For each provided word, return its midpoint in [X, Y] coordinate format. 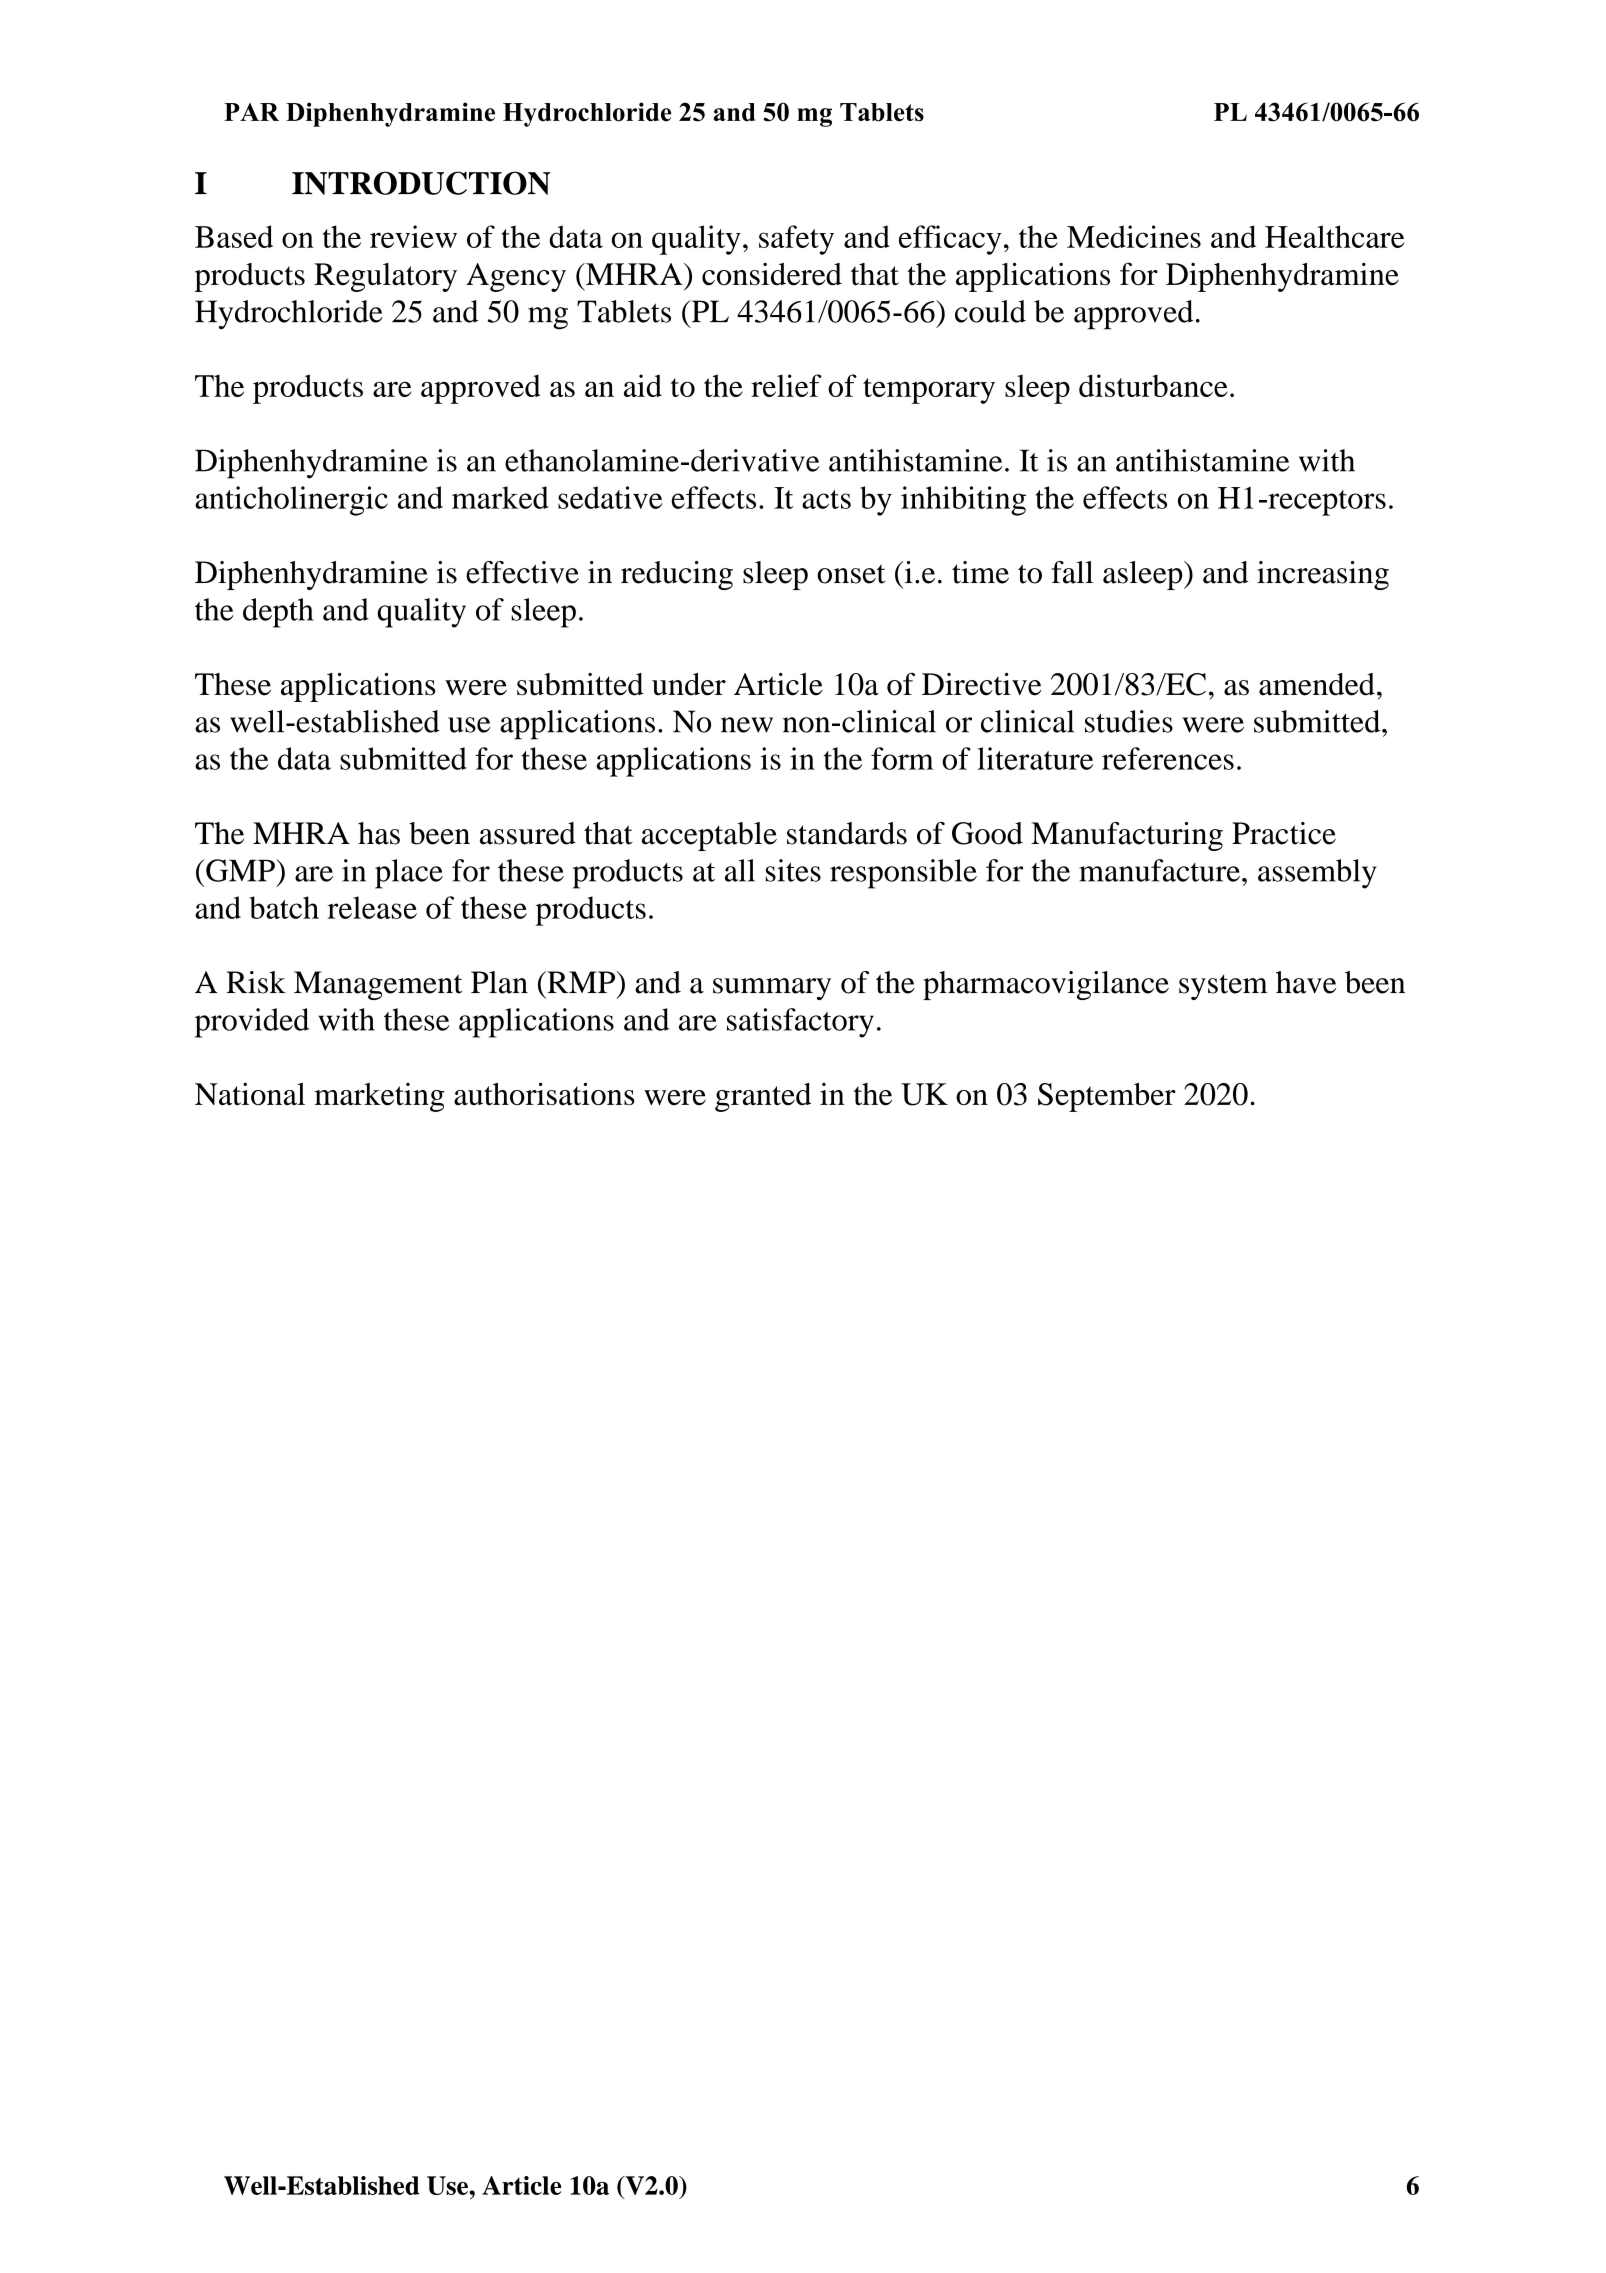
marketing [379, 1097]
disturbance [1153, 385]
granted [763, 1097]
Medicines [1134, 236]
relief [786, 385]
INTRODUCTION [421, 183]
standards [847, 833]
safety [796, 240]
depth [278, 613]
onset [851, 574]
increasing [1323, 575]
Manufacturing [1127, 836]
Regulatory [385, 277]
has [379, 833]
